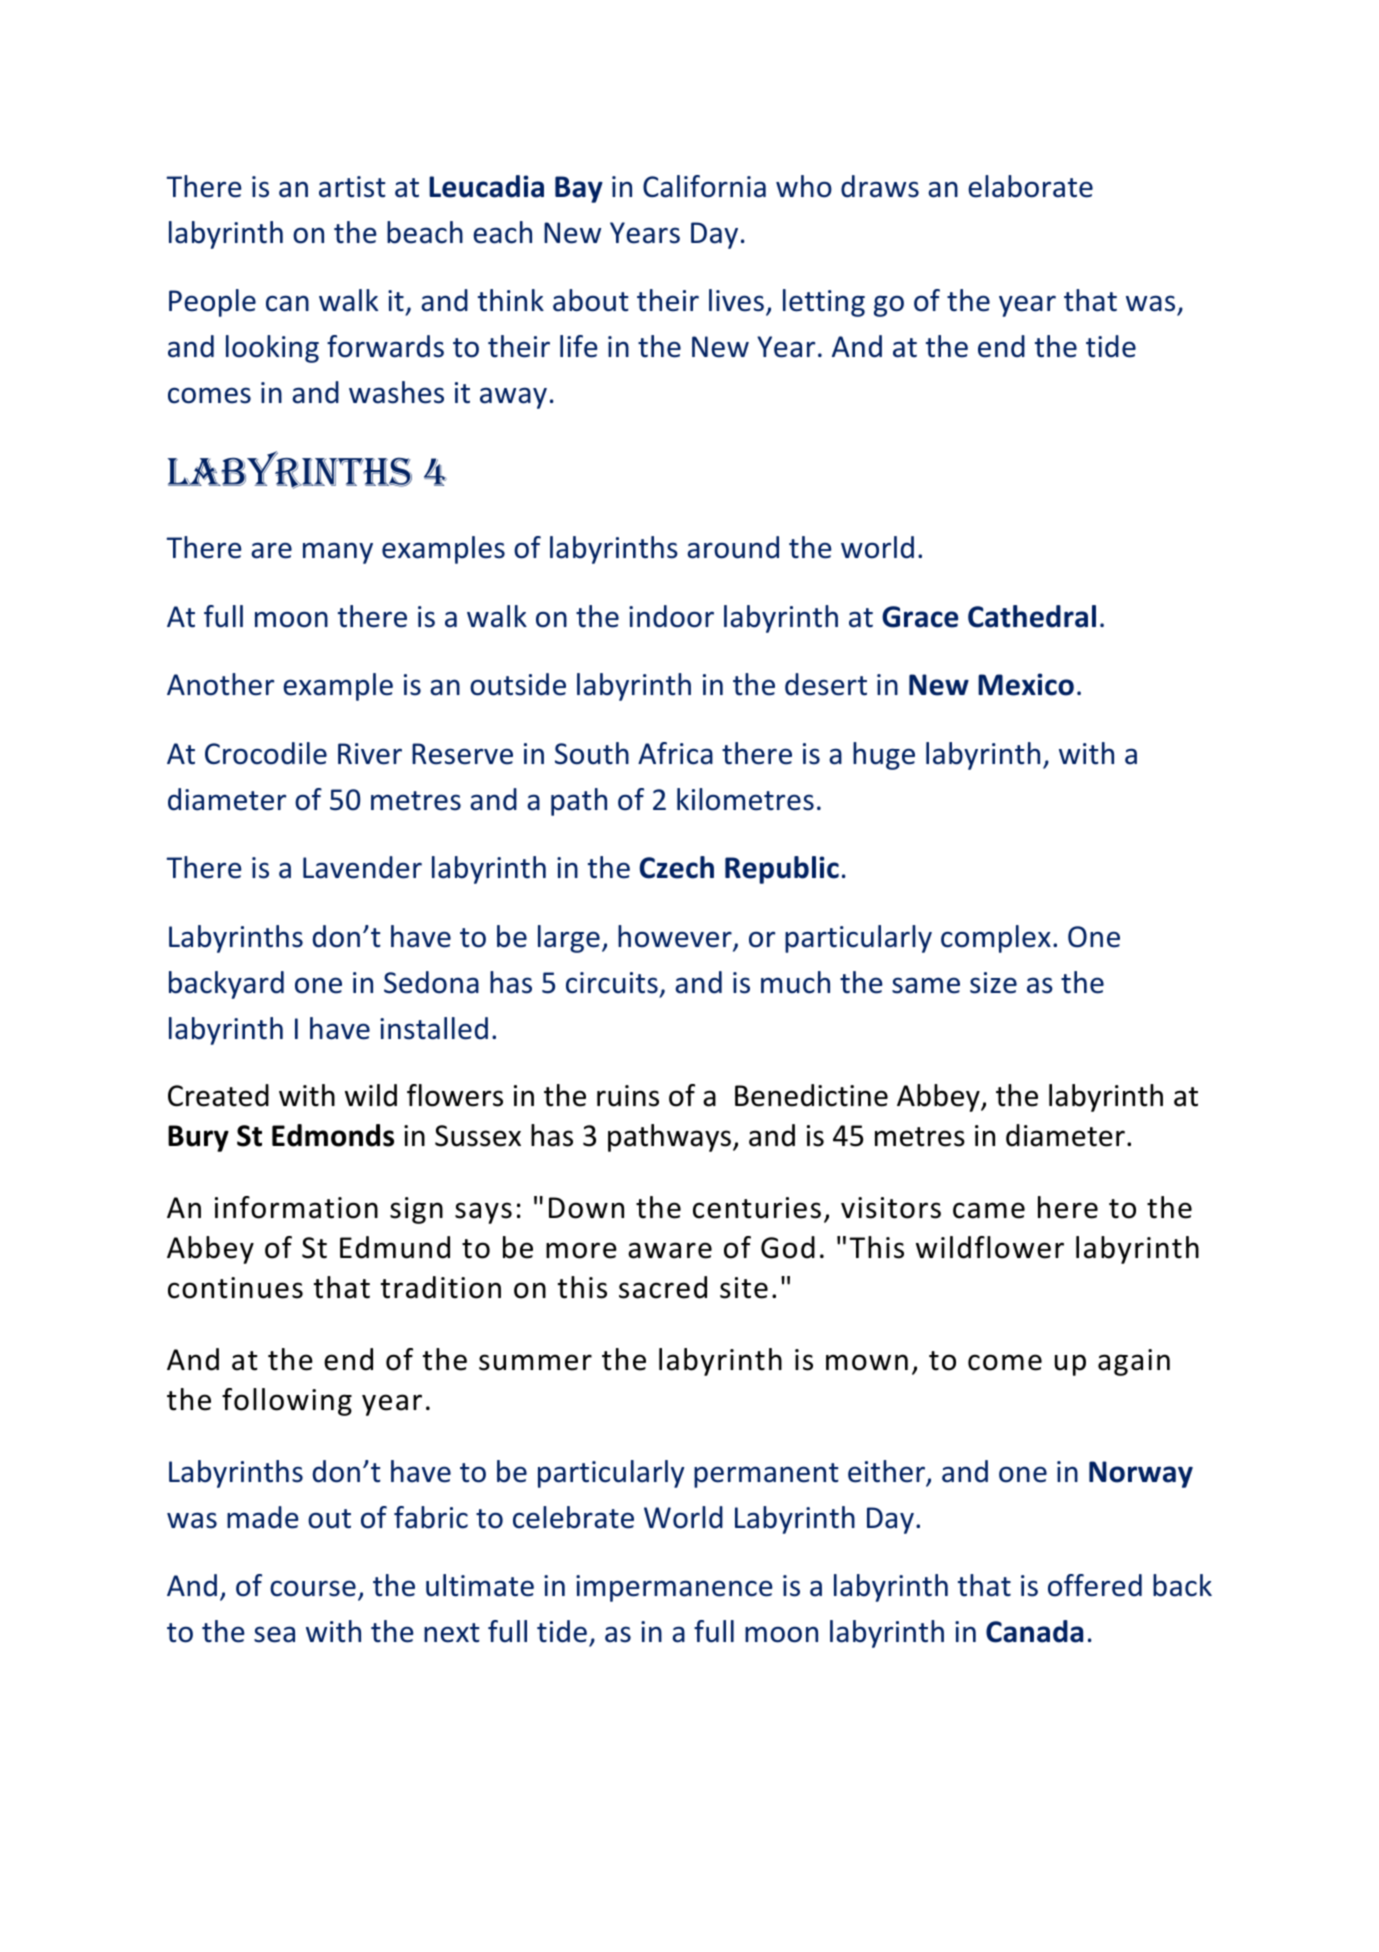  I want to click on again, so click(1134, 1362).
